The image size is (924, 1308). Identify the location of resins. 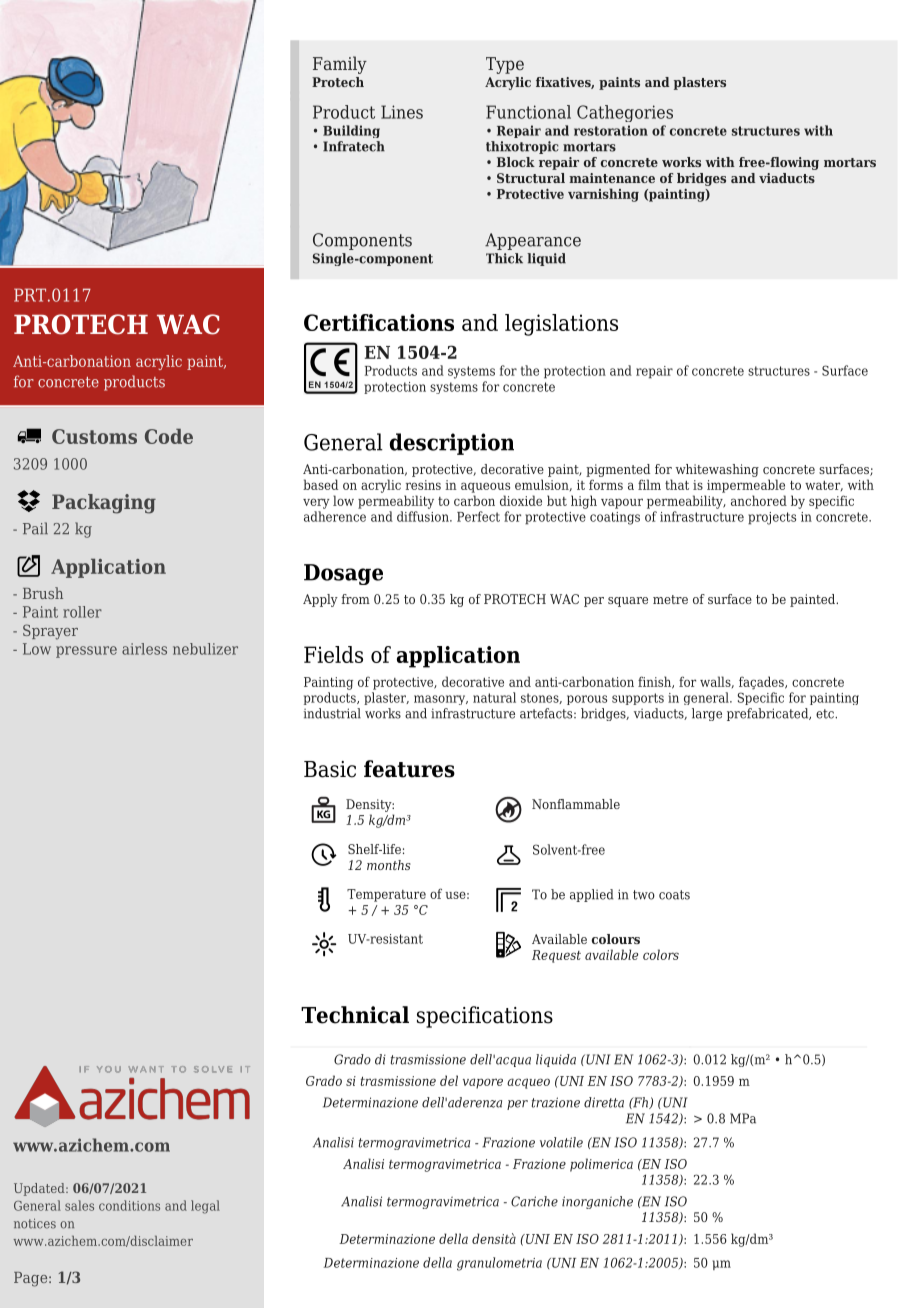
(423, 485).
